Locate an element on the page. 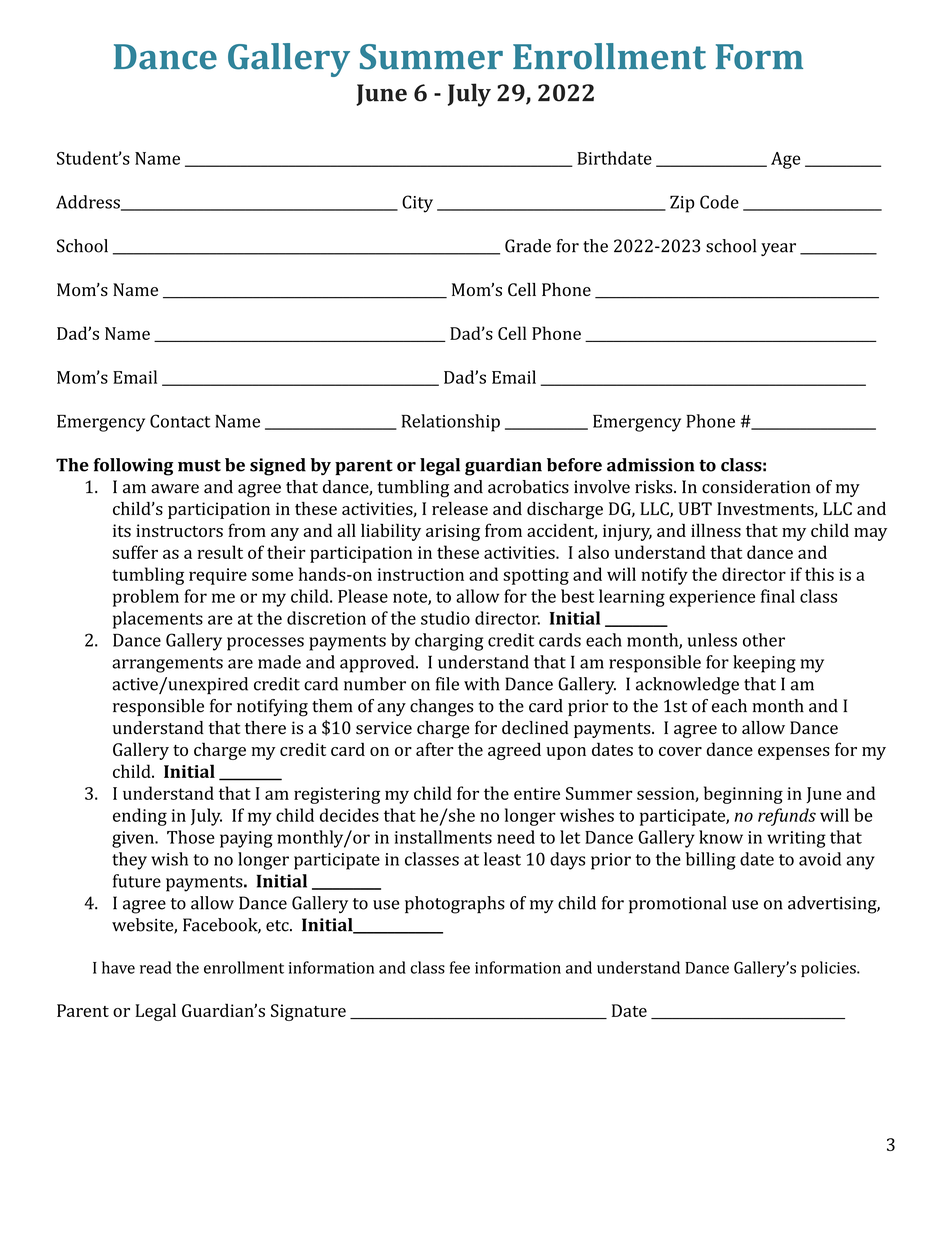  expenses is located at coordinates (794, 753).
